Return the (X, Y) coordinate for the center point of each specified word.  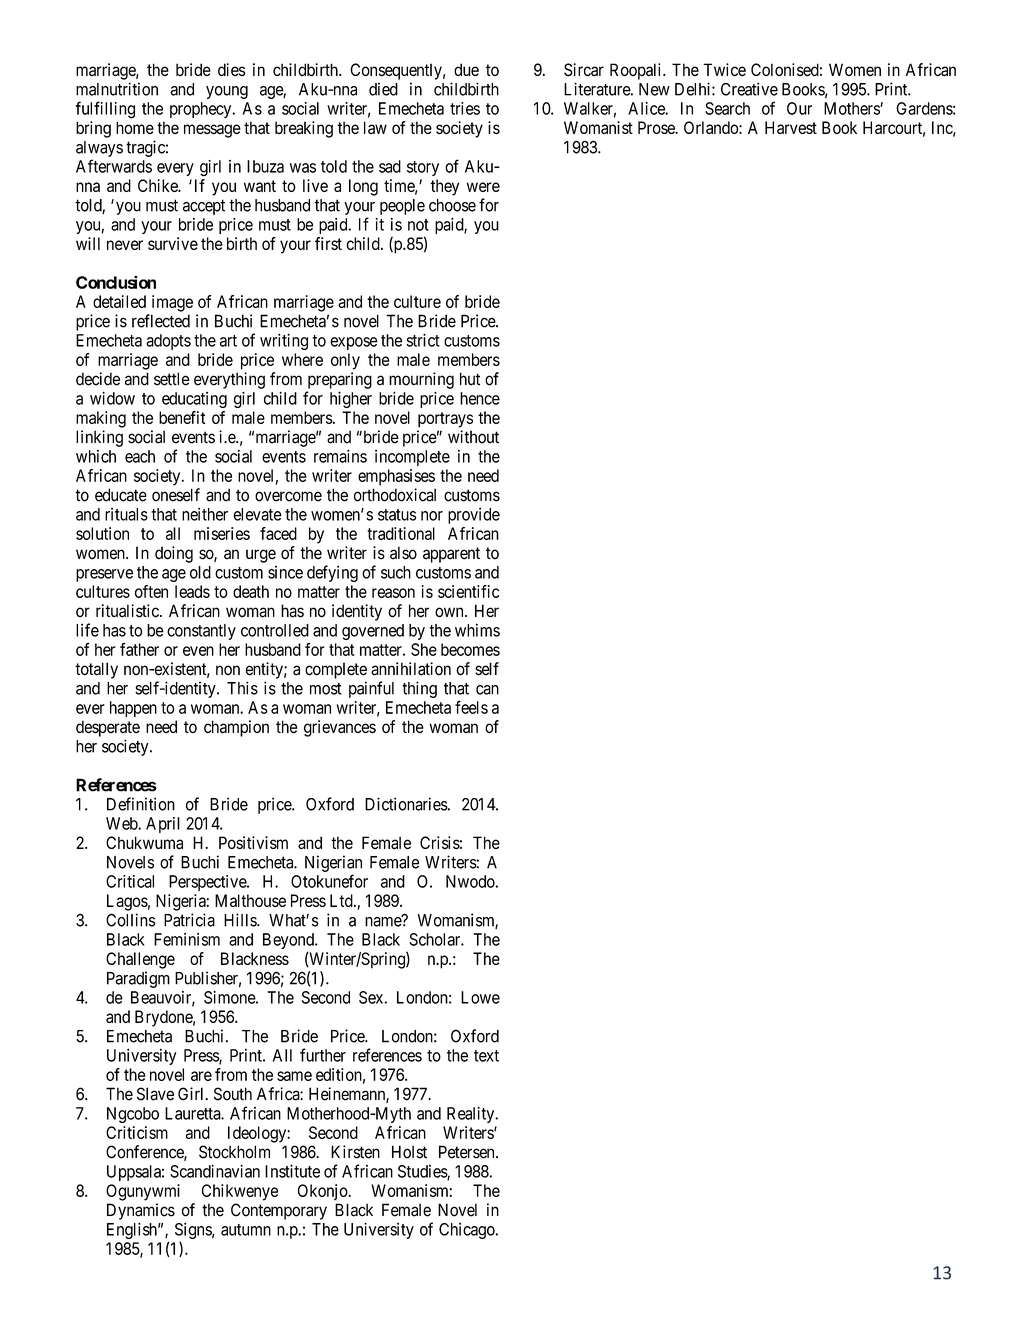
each (140, 456)
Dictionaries (406, 804)
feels (471, 707)
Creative (749, 89)
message (212, 131)
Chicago (468, 1231)
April (163, 825)
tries (465, 108)
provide (474, 515)
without (473, 437)
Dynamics (141, 1211)
